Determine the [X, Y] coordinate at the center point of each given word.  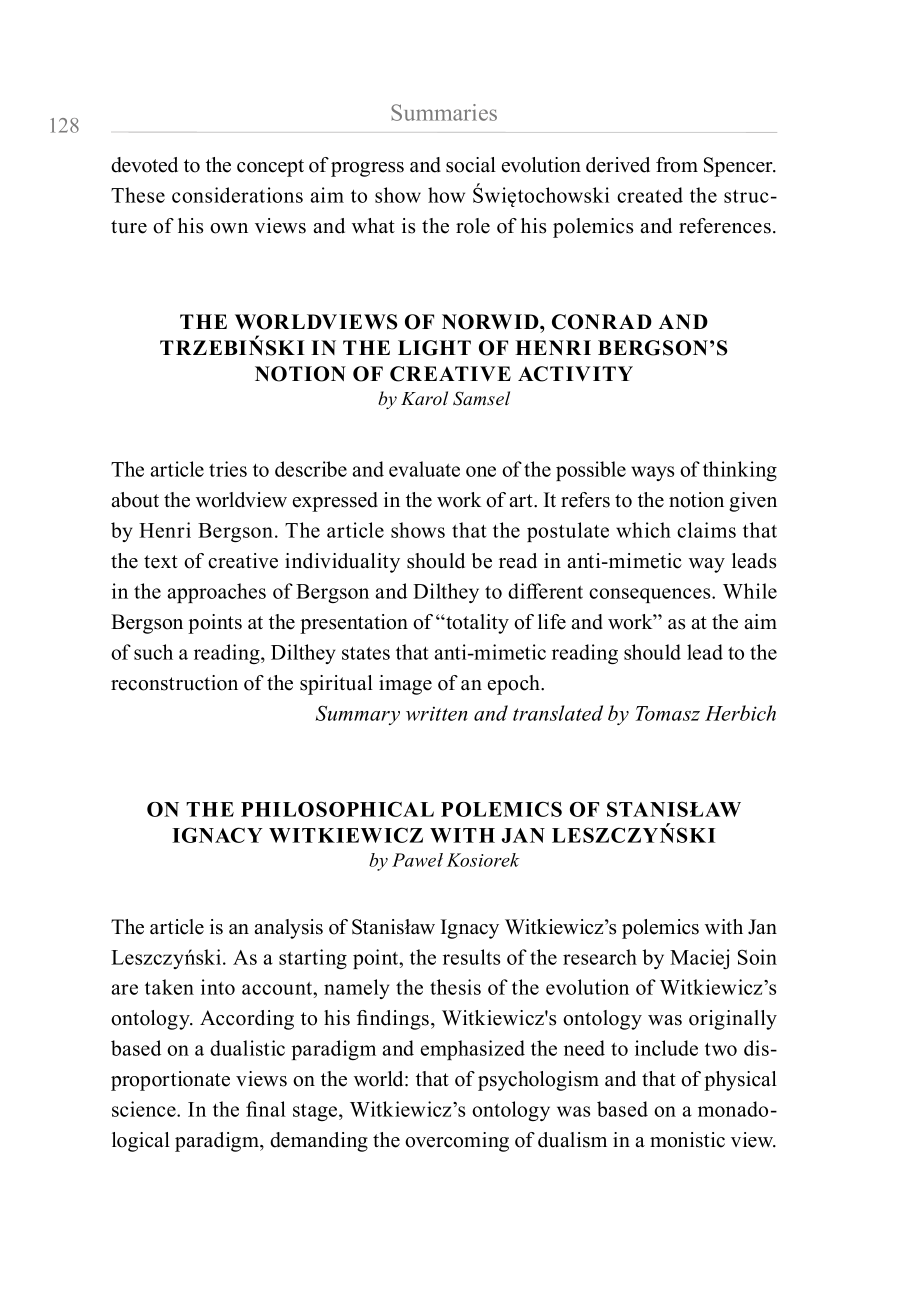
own [229, 228]
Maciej [699, 959]
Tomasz [668, 713]
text [161, 562]
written [437, 713]
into [218, 987]
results [471, 957]
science [145, 1109]
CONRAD [602, 322]
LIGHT [434, 348]
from [677, 165]
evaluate [424, 469]
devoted [144, 165]
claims [706, 530]
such [153, 652]
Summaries [444, 112]
